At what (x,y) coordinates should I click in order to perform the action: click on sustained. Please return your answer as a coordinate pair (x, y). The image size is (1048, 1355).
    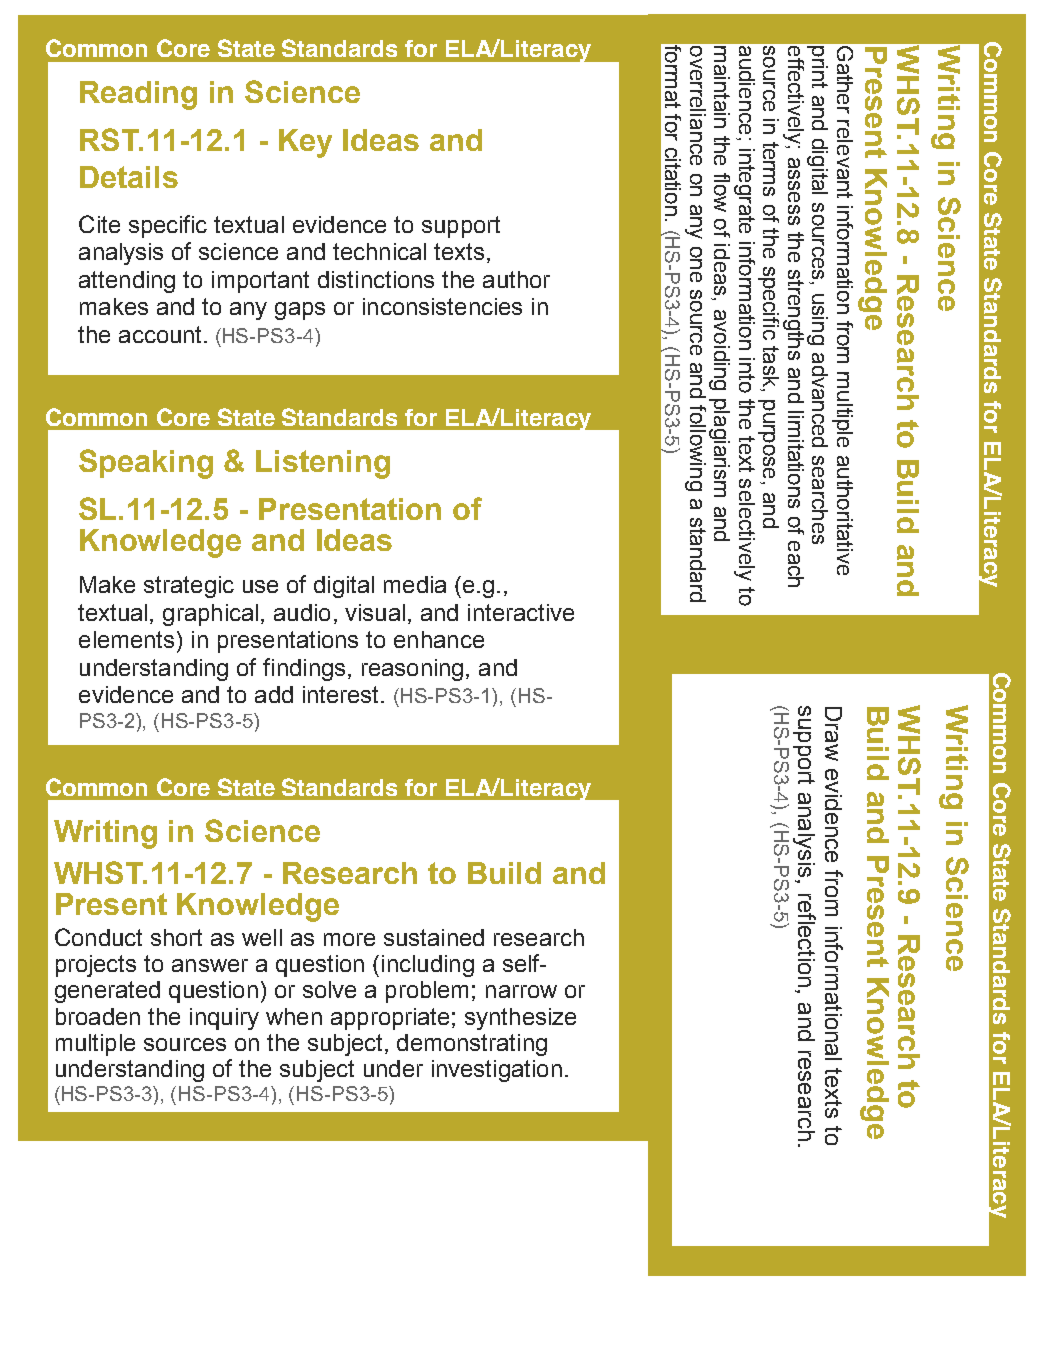
    Looking at the image, I should click on (434, 937).
